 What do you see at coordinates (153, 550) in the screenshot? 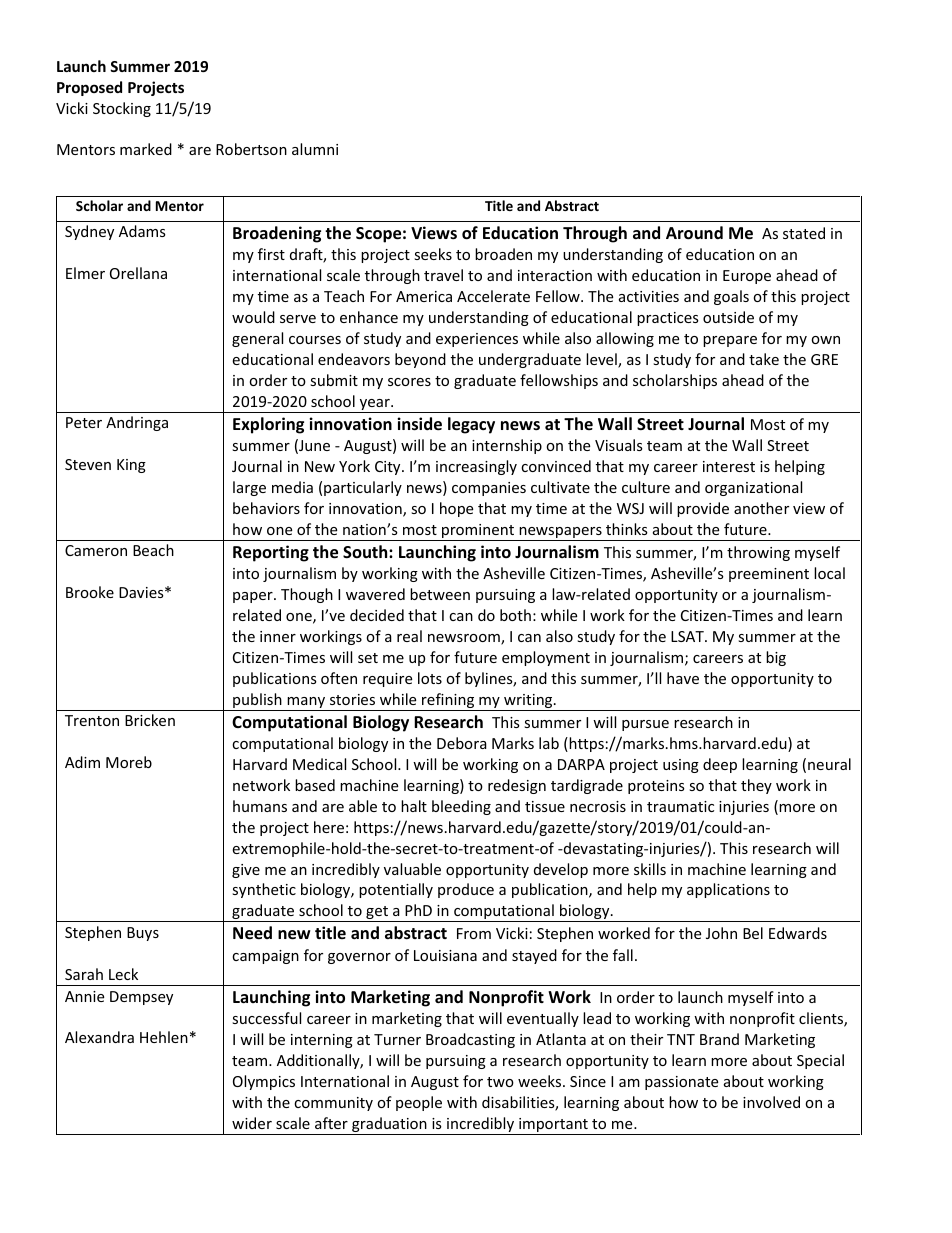
I see `Beach` at bounding box center [153, 550].
